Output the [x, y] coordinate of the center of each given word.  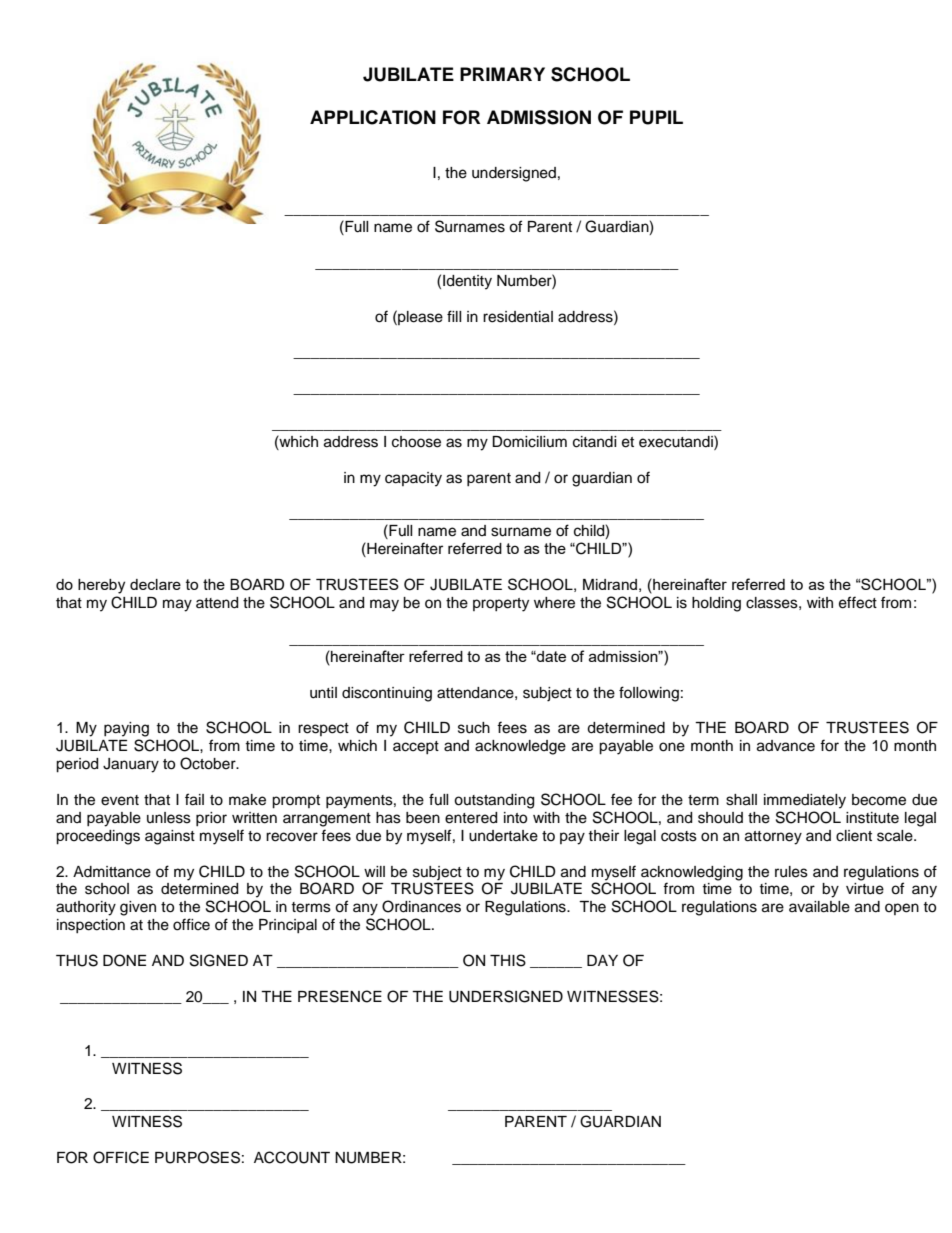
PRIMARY [502, 74]
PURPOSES [197, 1157]
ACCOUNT [292, 1157]
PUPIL [656, 117]
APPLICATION [373, 117]
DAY [602, 960]
